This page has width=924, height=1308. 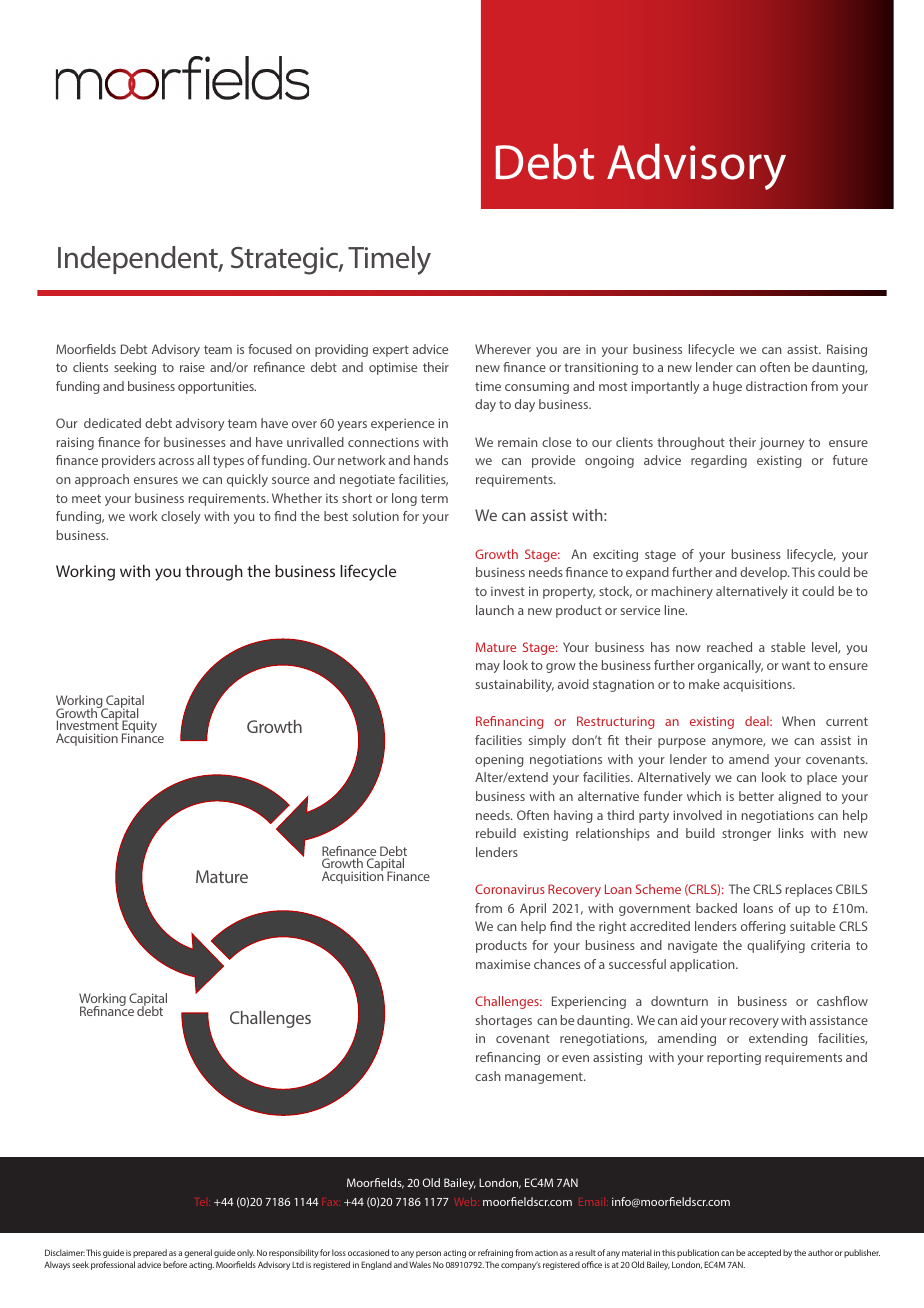 I want to click on huge, so click(x=727, y=387).
